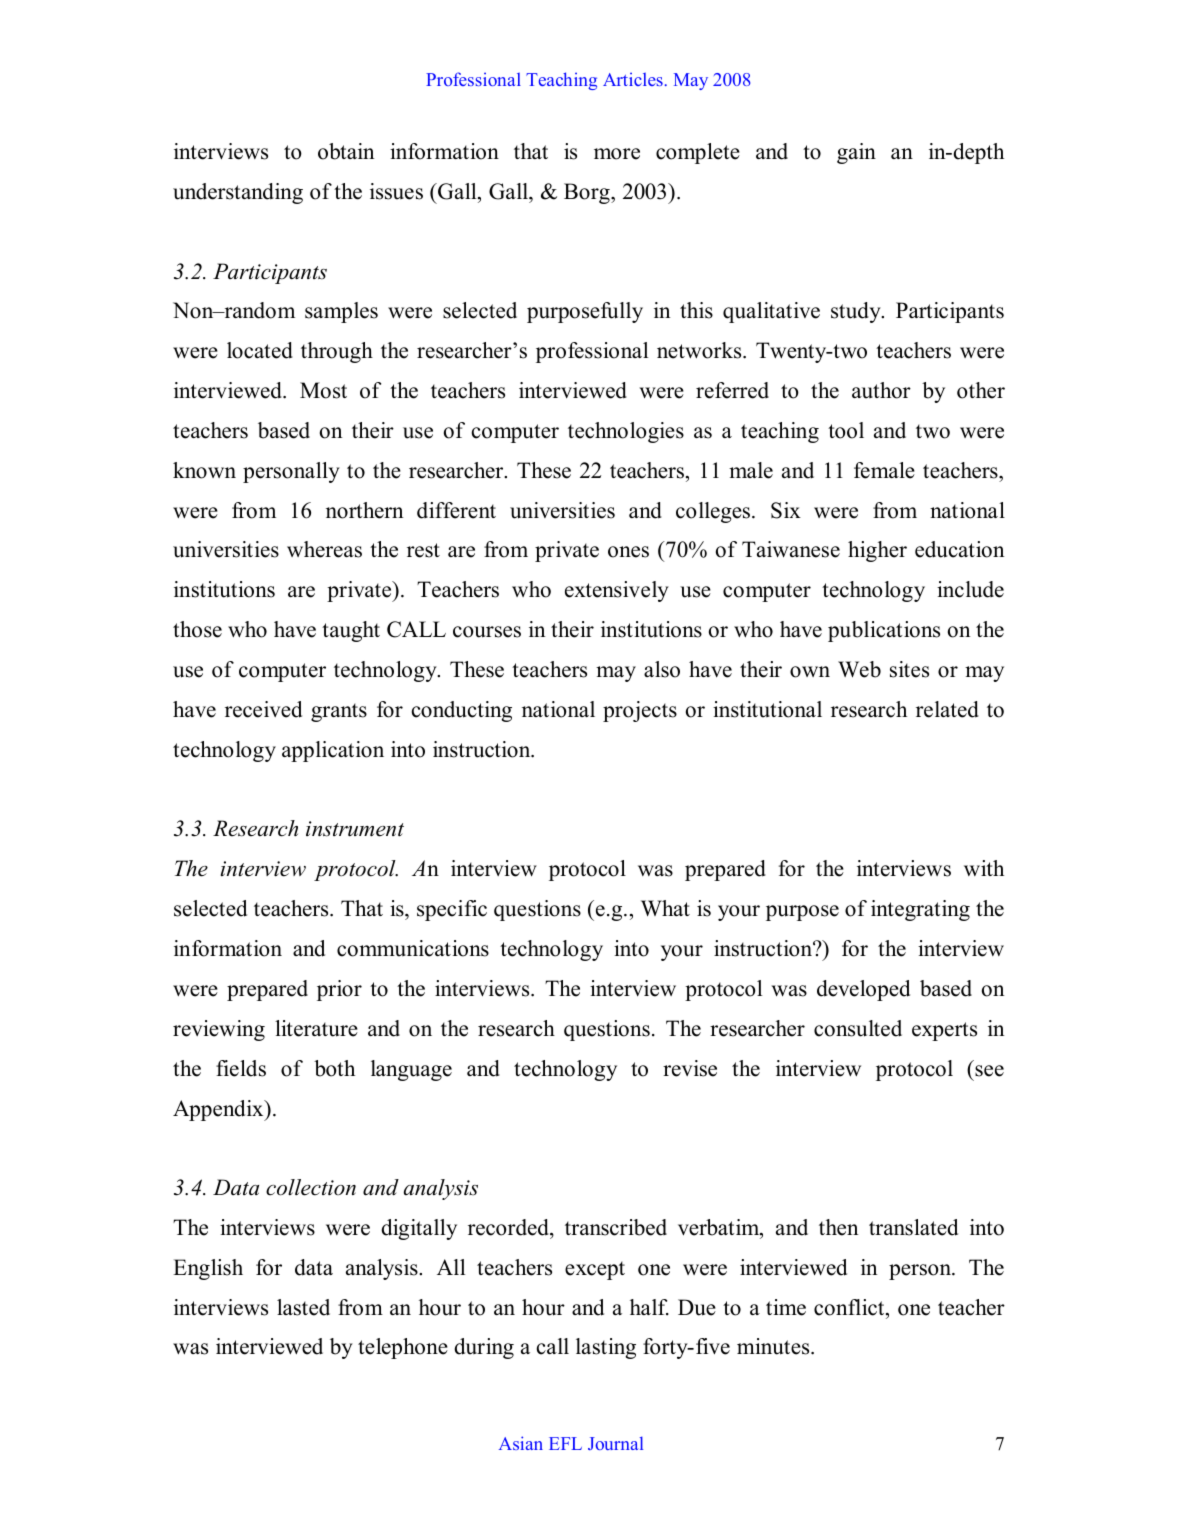 The image size is (1178, 1525). I want to click on projects, so click(640, 711).
